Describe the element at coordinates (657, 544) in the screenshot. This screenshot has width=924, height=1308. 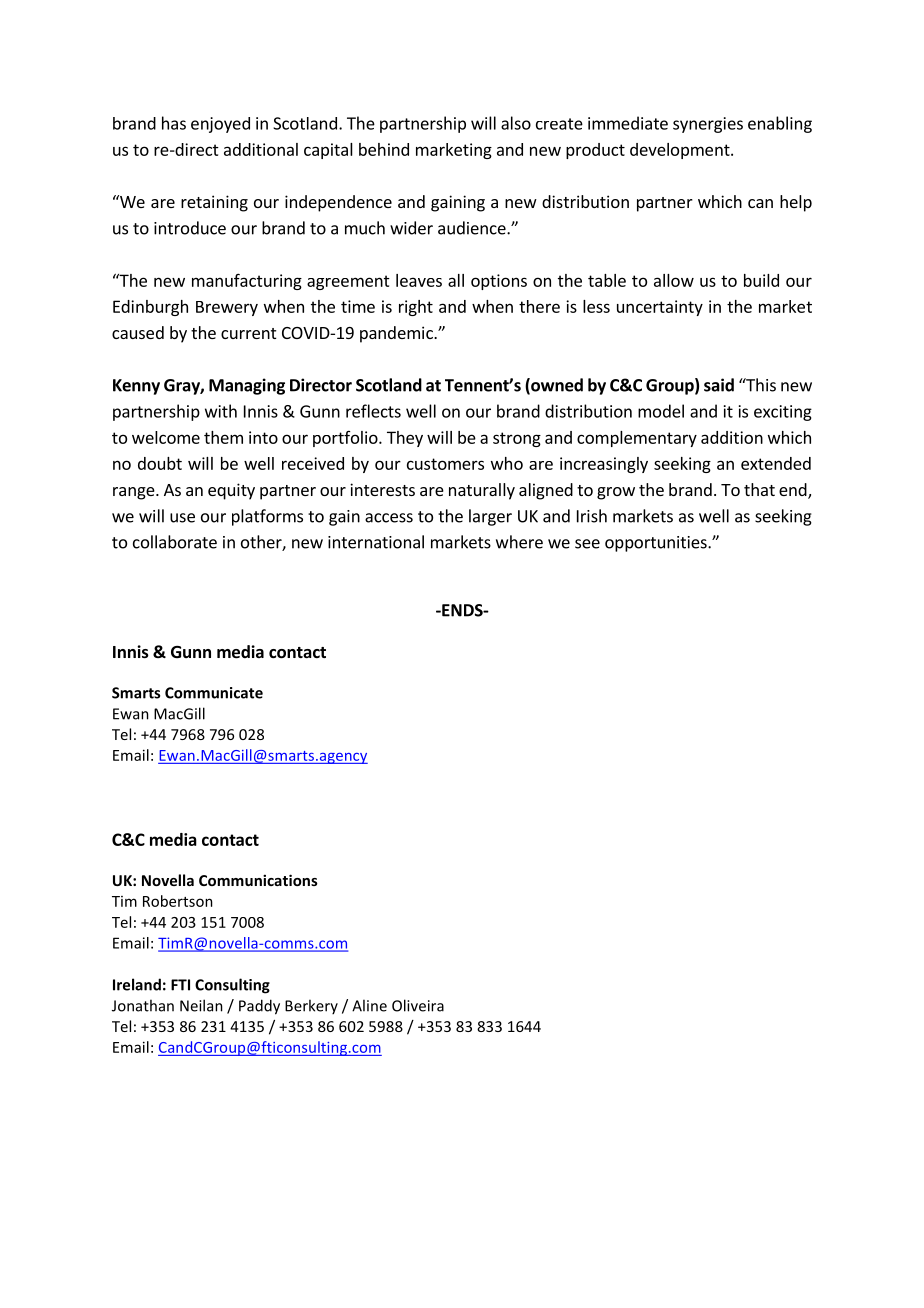
I see `opportunities` at that location.
